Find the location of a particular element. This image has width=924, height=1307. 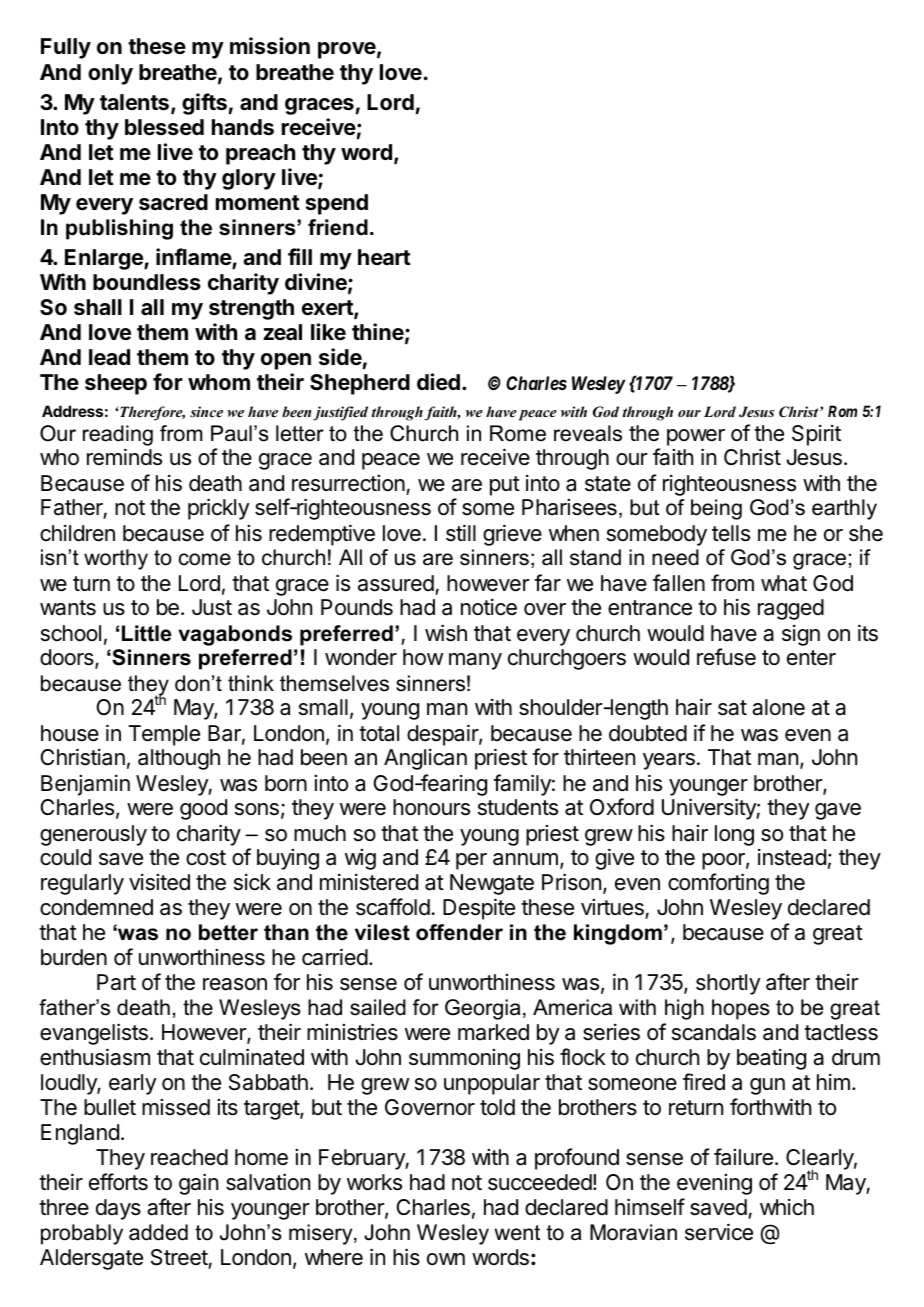

put is located at coordinates (505, 486).
